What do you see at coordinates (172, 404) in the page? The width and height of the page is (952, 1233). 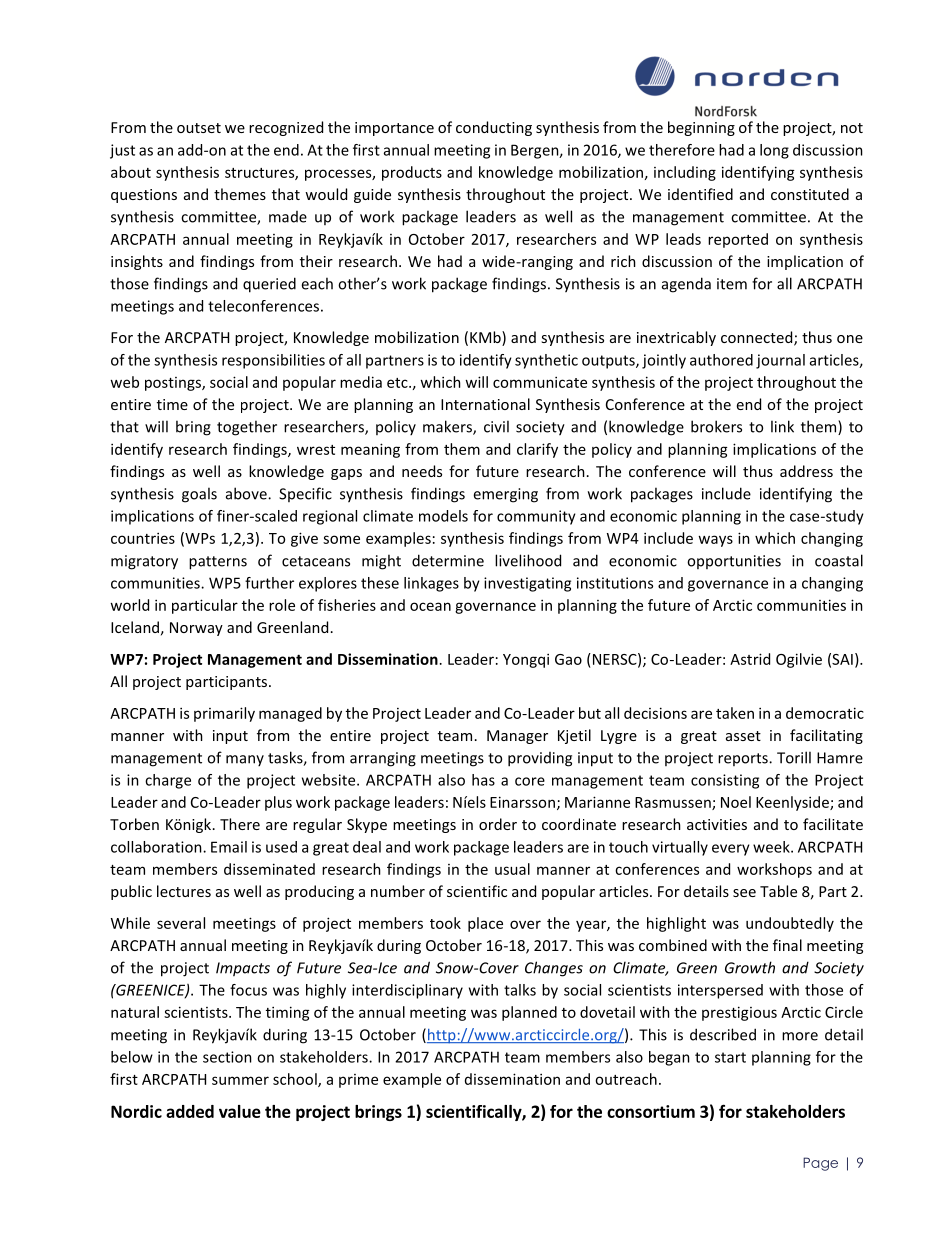 I see `time` at bounding box center [172, 404].
